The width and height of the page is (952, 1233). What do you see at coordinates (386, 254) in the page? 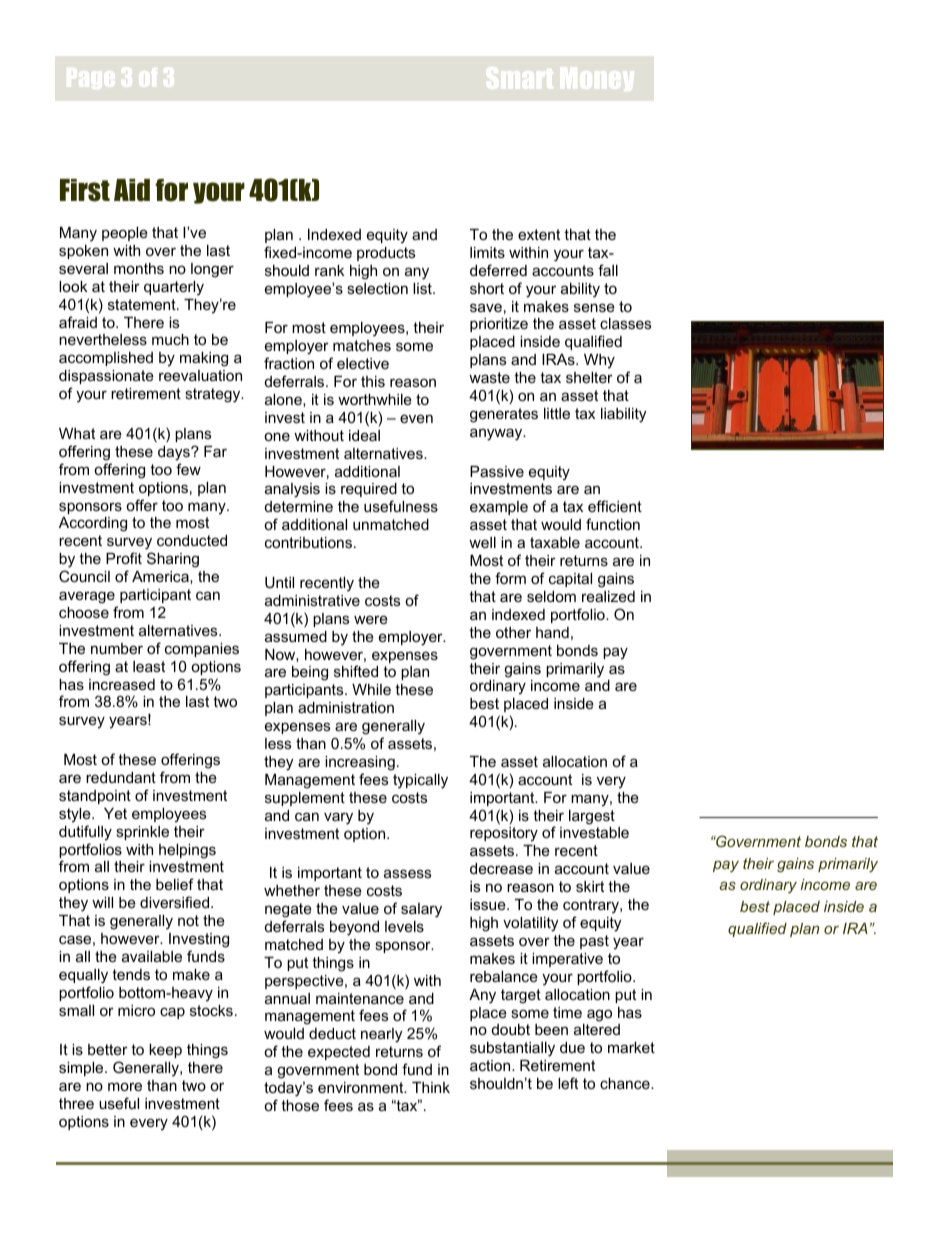
I see `products` at bounding box center [386, 254].
